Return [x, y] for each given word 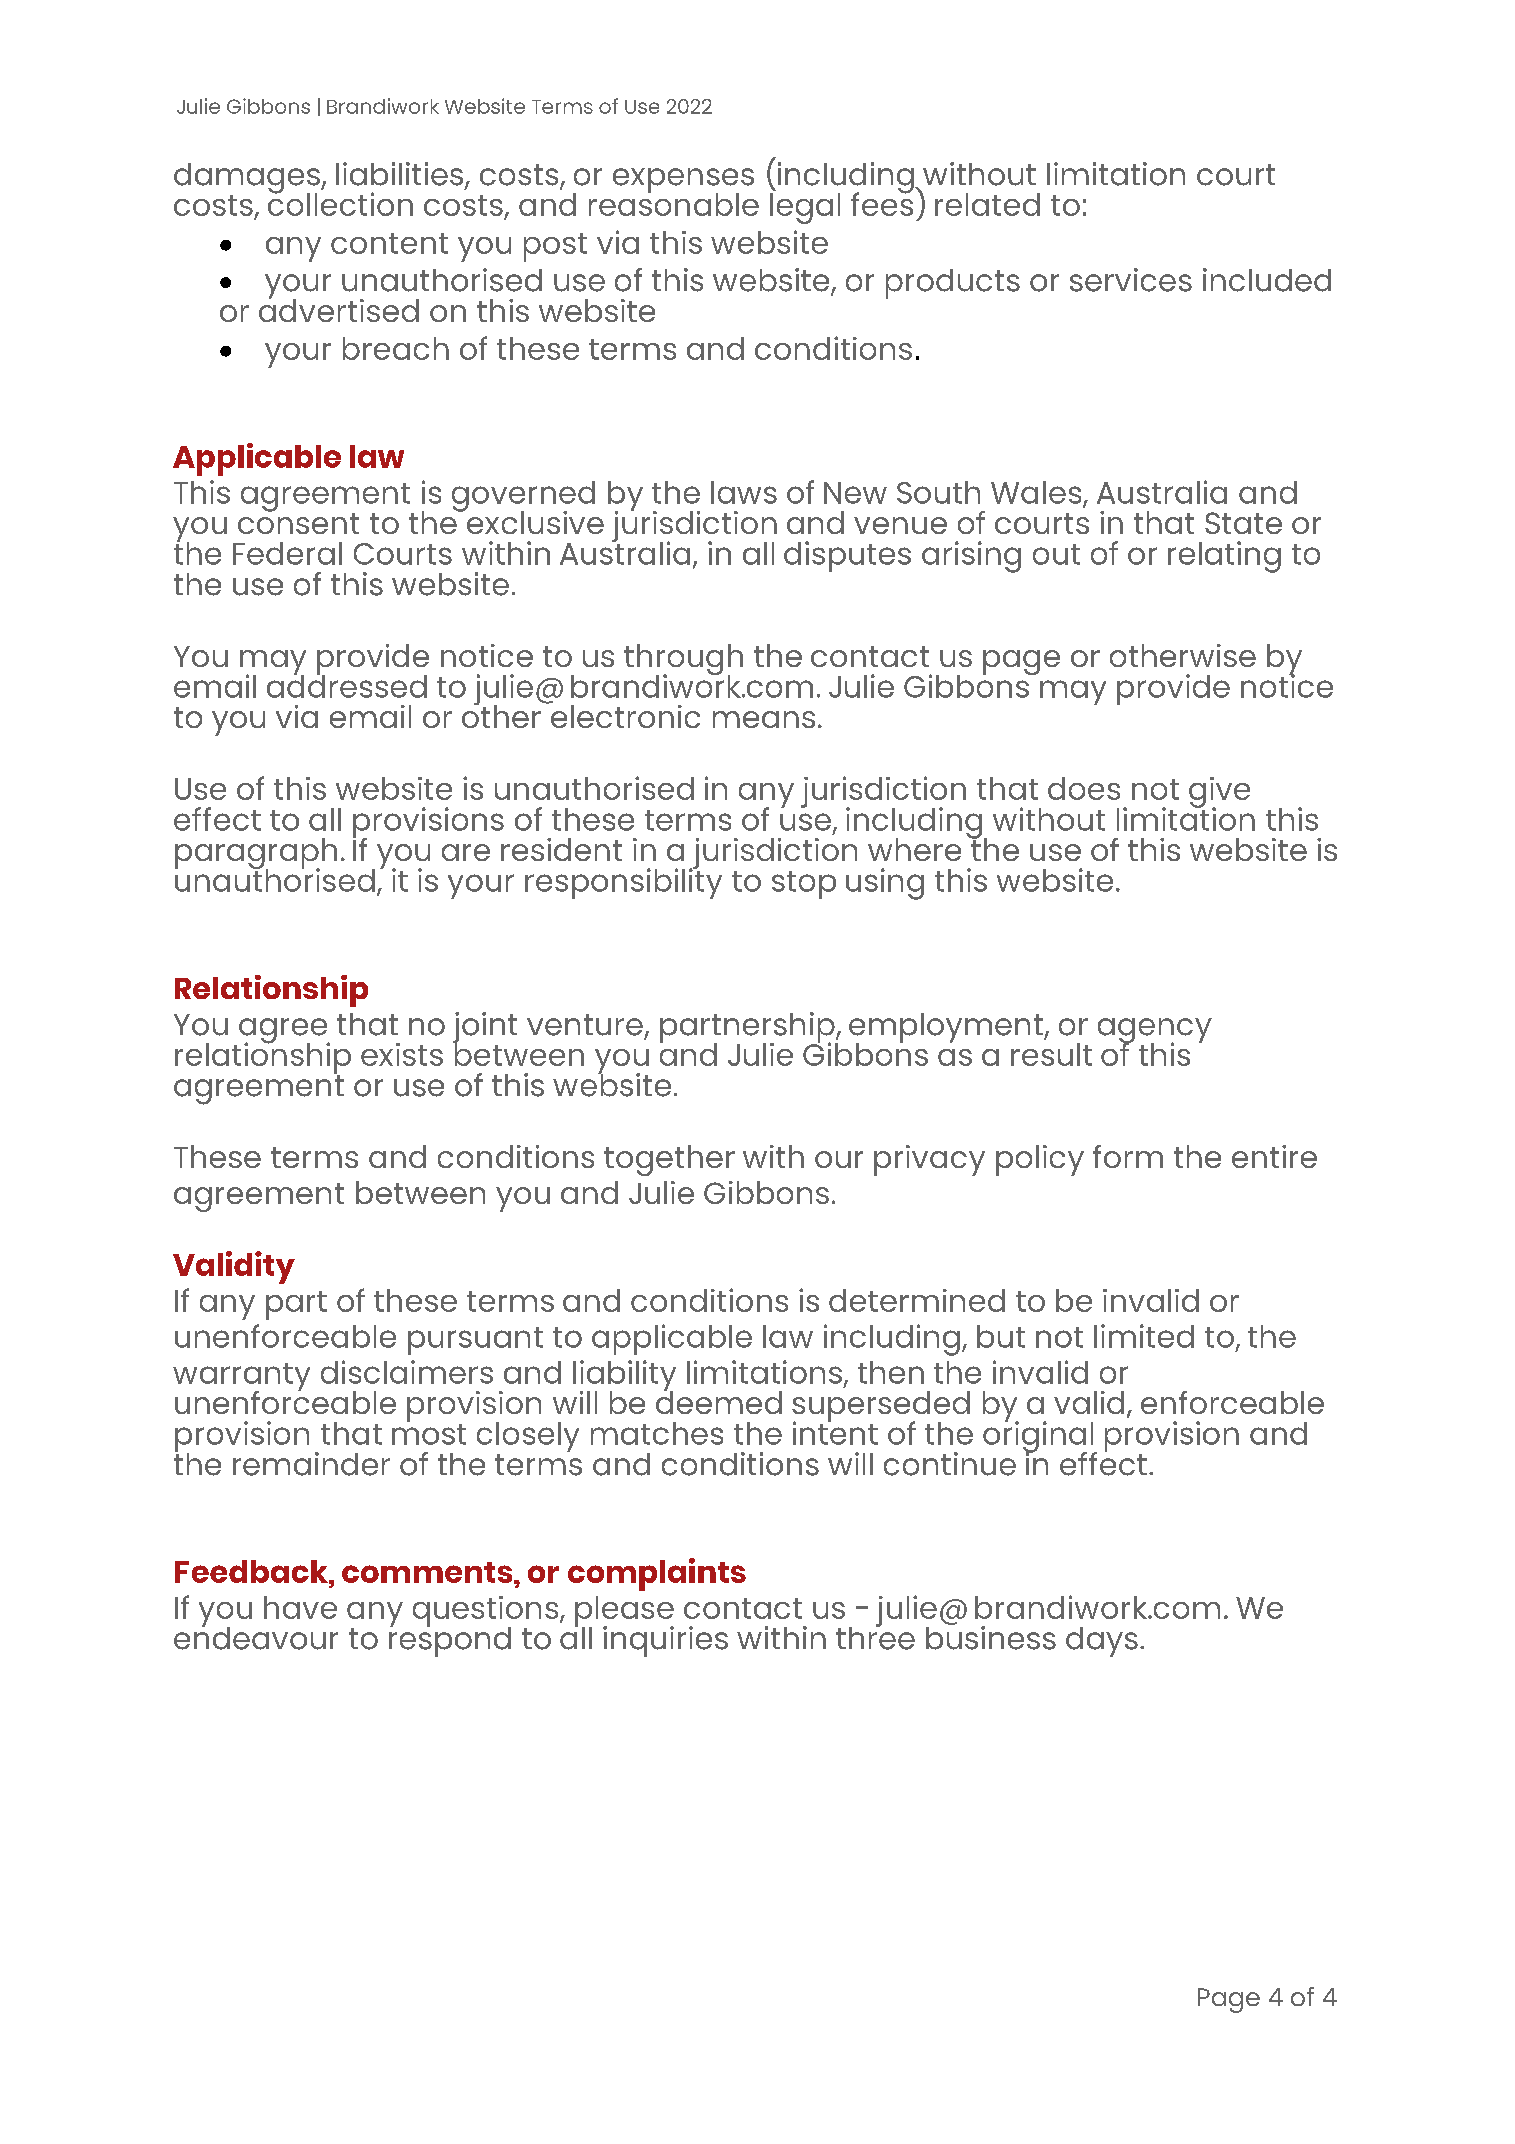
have [300, 1607]
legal [805, 208]
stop [804, 885]
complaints [657, 1574]
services [1131, 280]
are [466, 852]
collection [340, 203]
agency [1155, 1032]
